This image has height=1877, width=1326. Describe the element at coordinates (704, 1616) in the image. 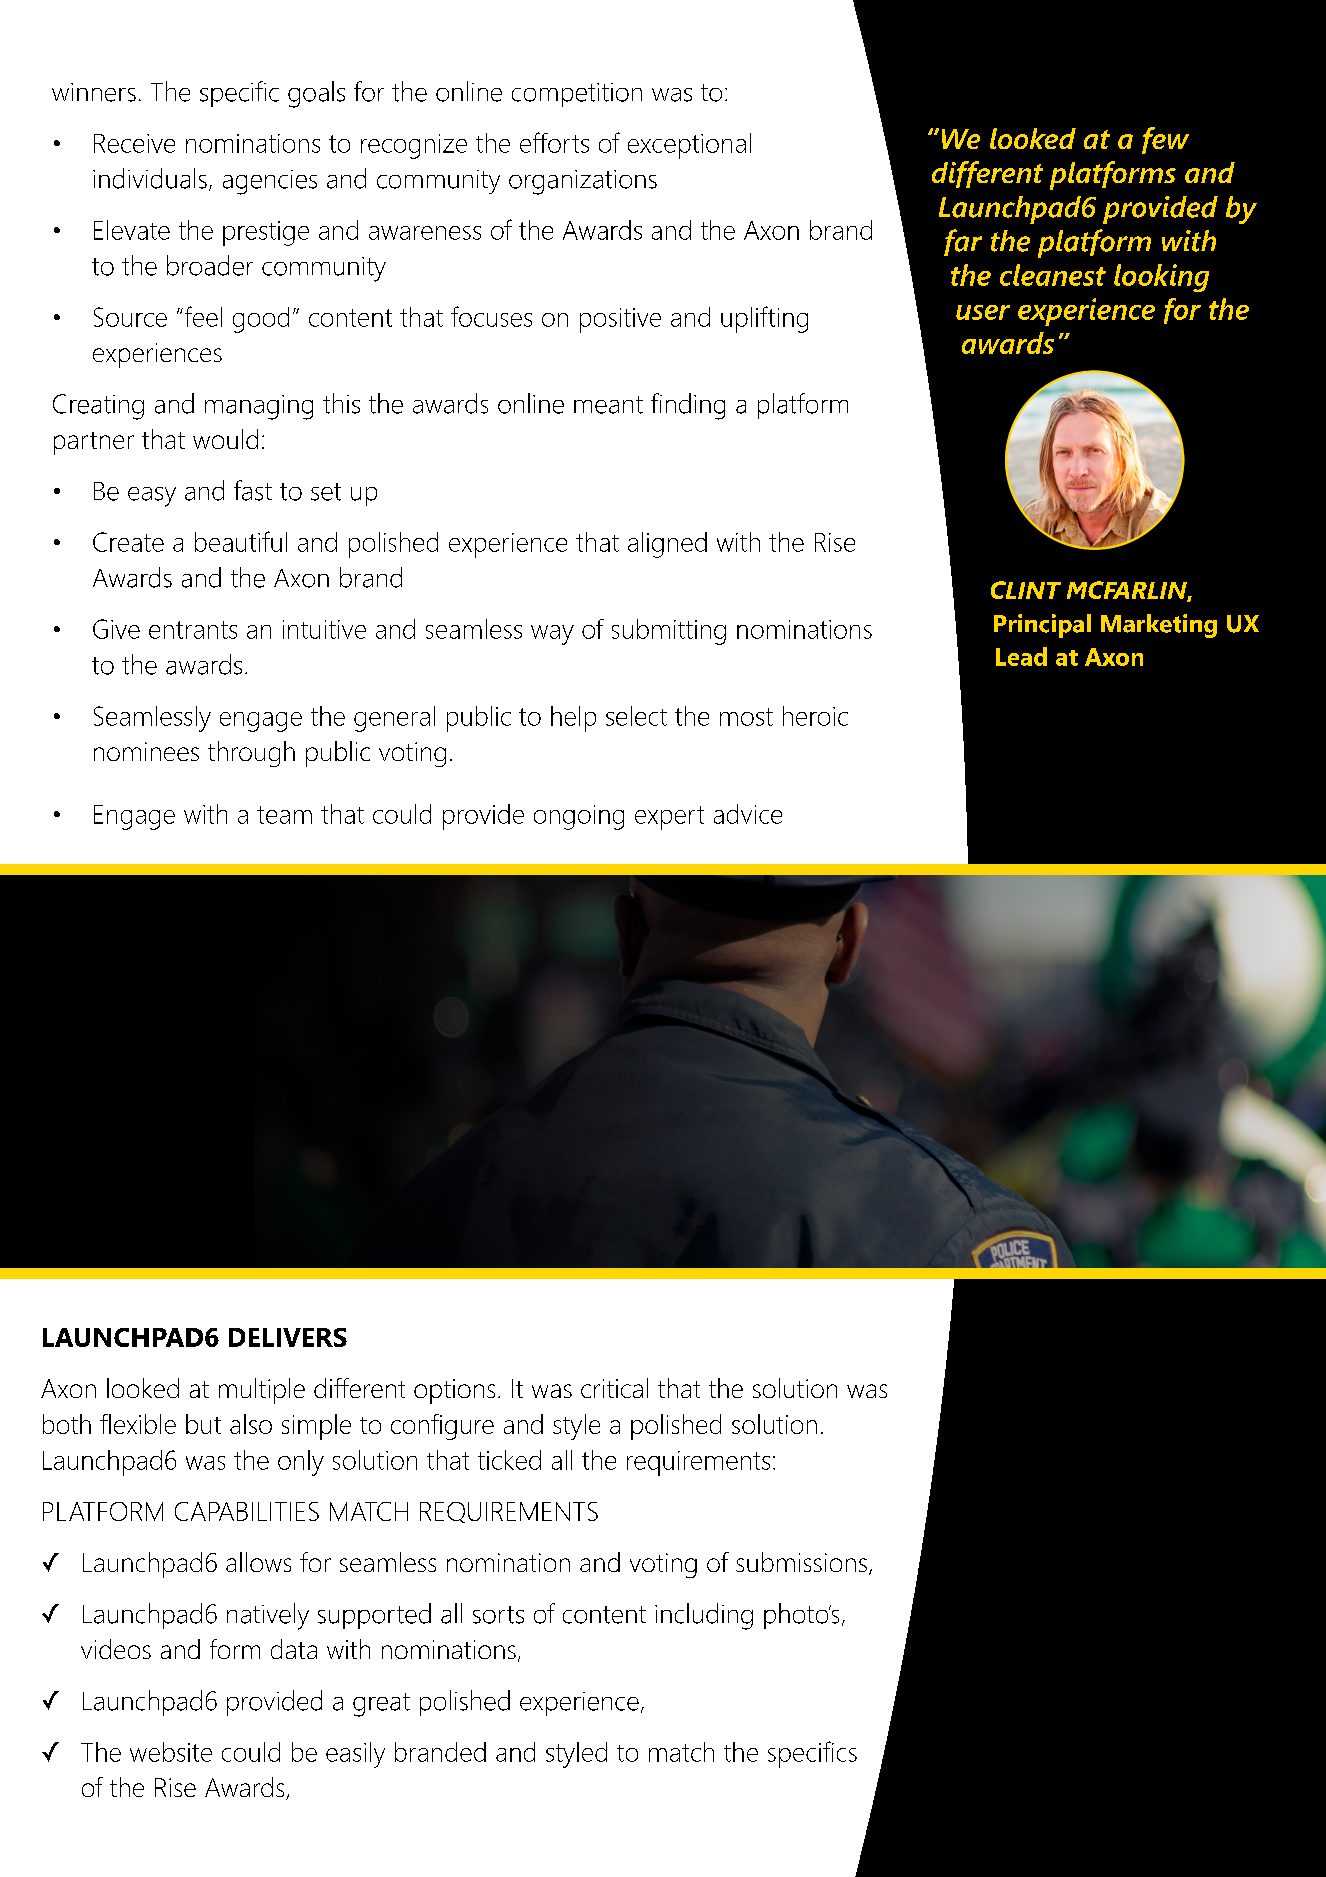

I see `including` at that location.
